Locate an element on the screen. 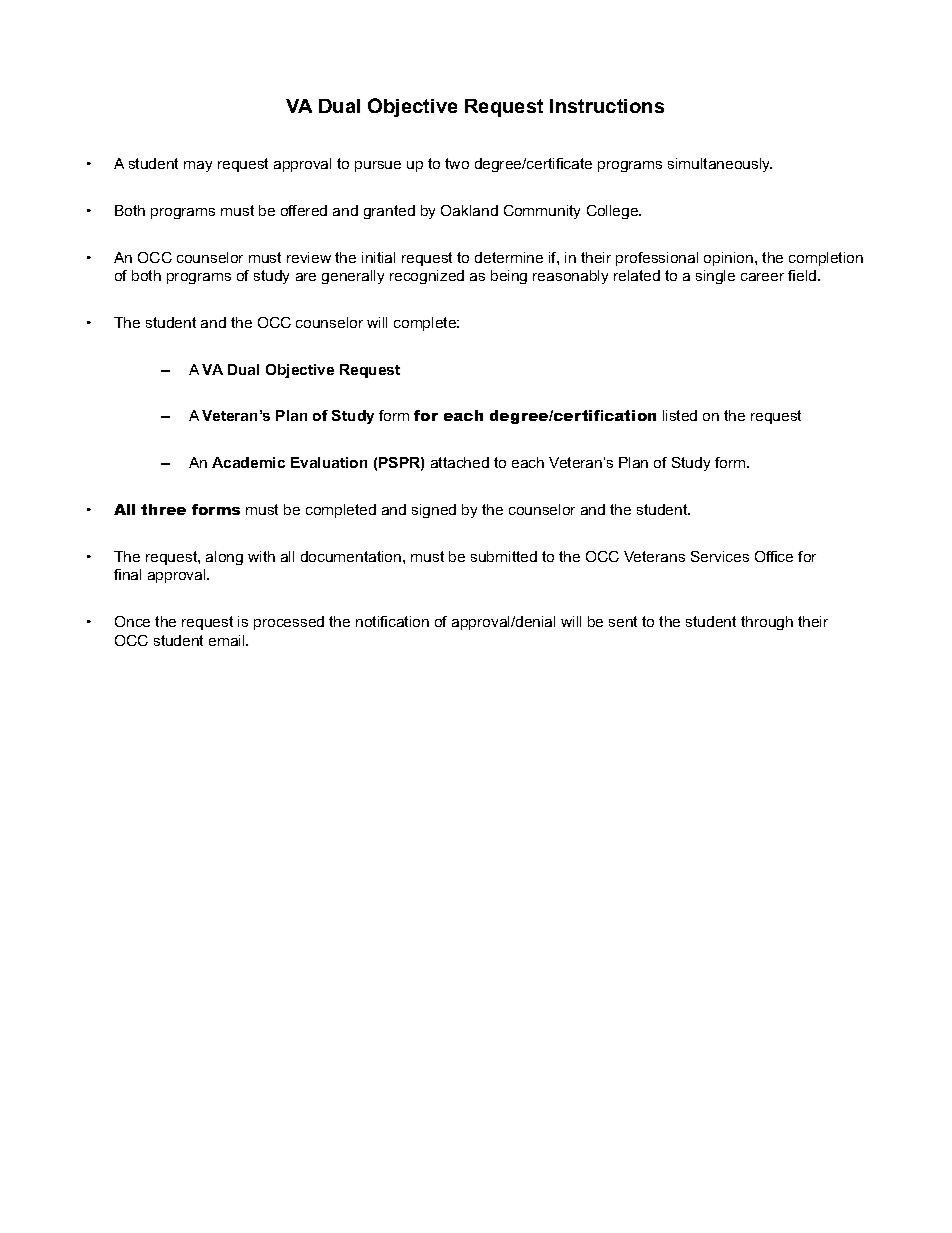  Academic is located at coordinates (248, 462).
